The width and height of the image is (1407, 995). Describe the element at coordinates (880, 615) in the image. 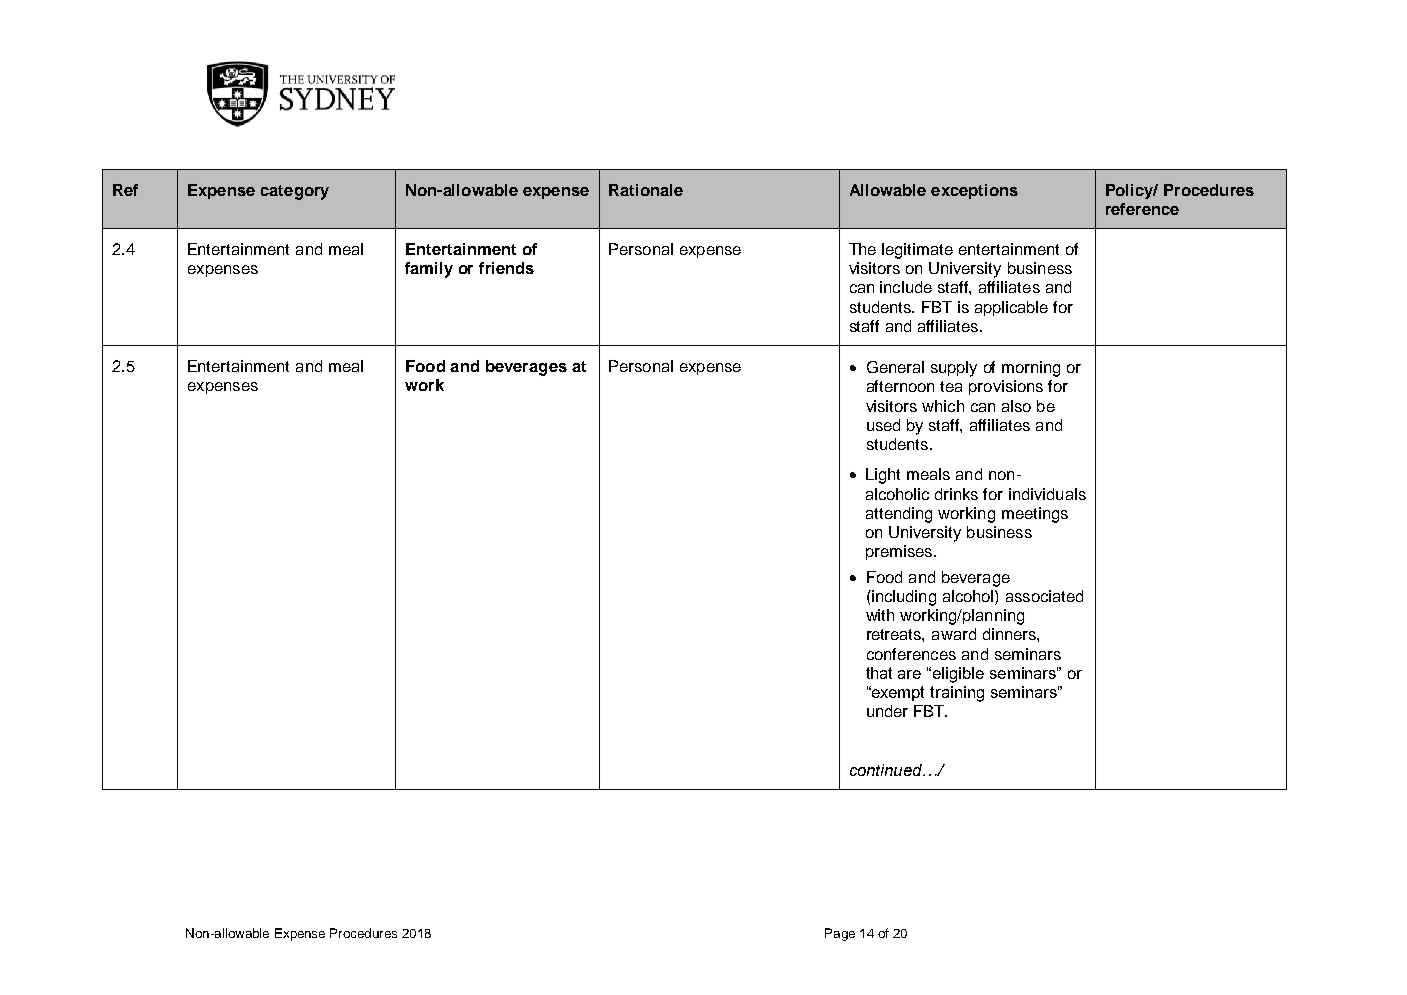

I see `with` at that location.
